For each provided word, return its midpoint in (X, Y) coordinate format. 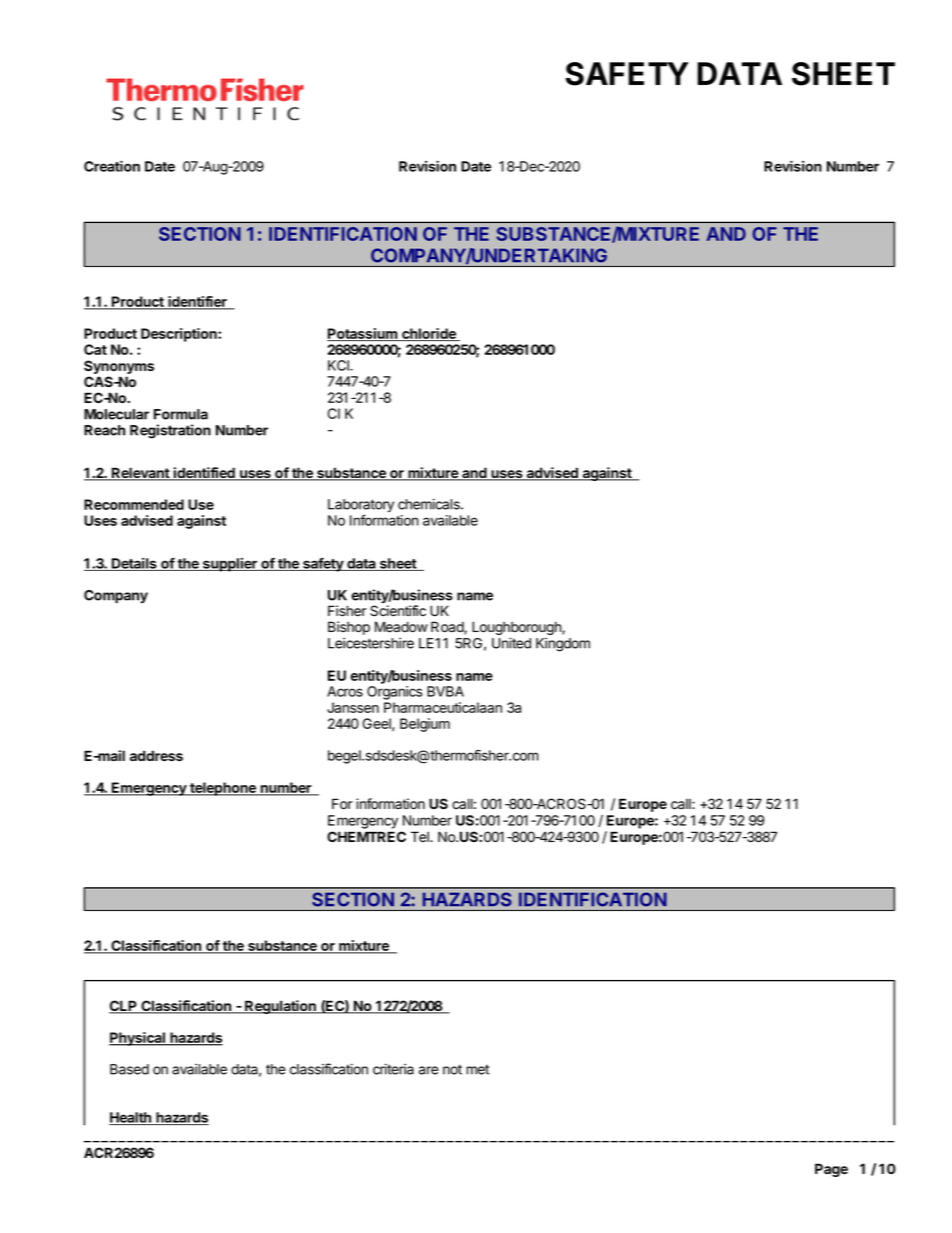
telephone (223, 789)
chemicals (430, 504)
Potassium (363, 334)
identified (204, 474)
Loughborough (517, 629)
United (511, 643)
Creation (112, 166)
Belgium (425, 725)
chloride (429, 334)
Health (131, 1118)
